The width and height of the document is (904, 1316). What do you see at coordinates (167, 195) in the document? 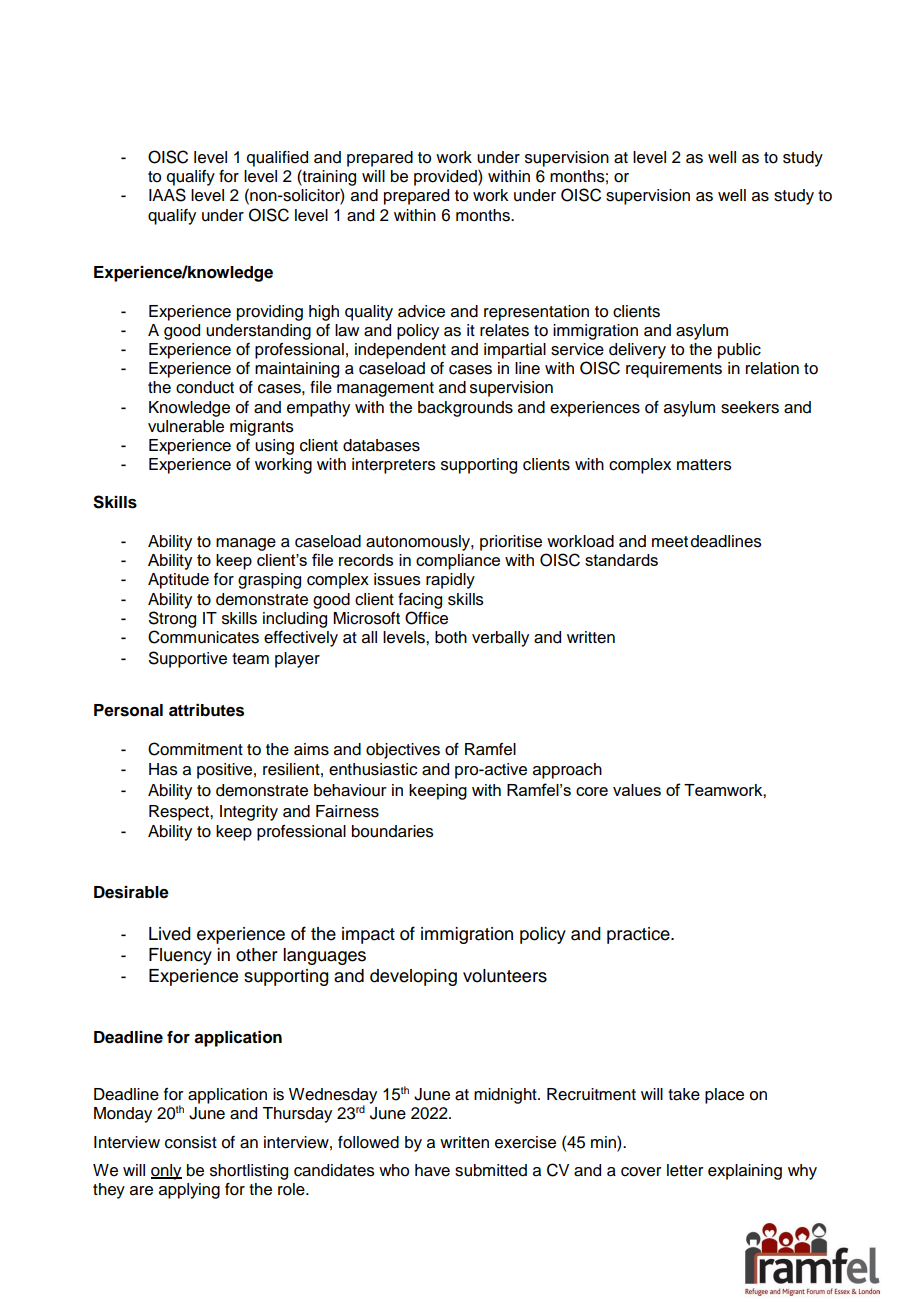
I see `IAAS` at bounding box center [167, 195].
